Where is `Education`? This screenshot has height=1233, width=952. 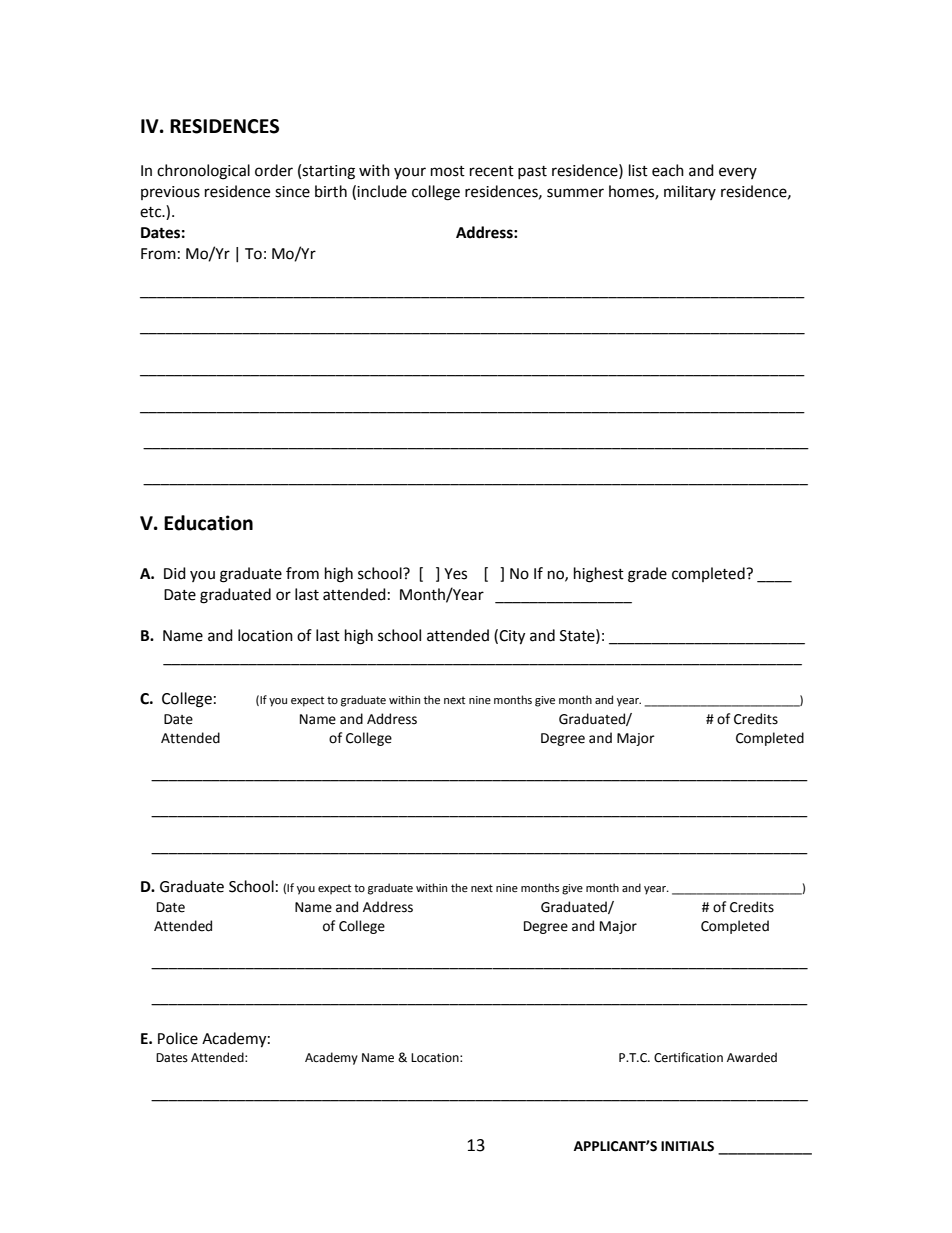 Education is located at coordinates (208, 523).
